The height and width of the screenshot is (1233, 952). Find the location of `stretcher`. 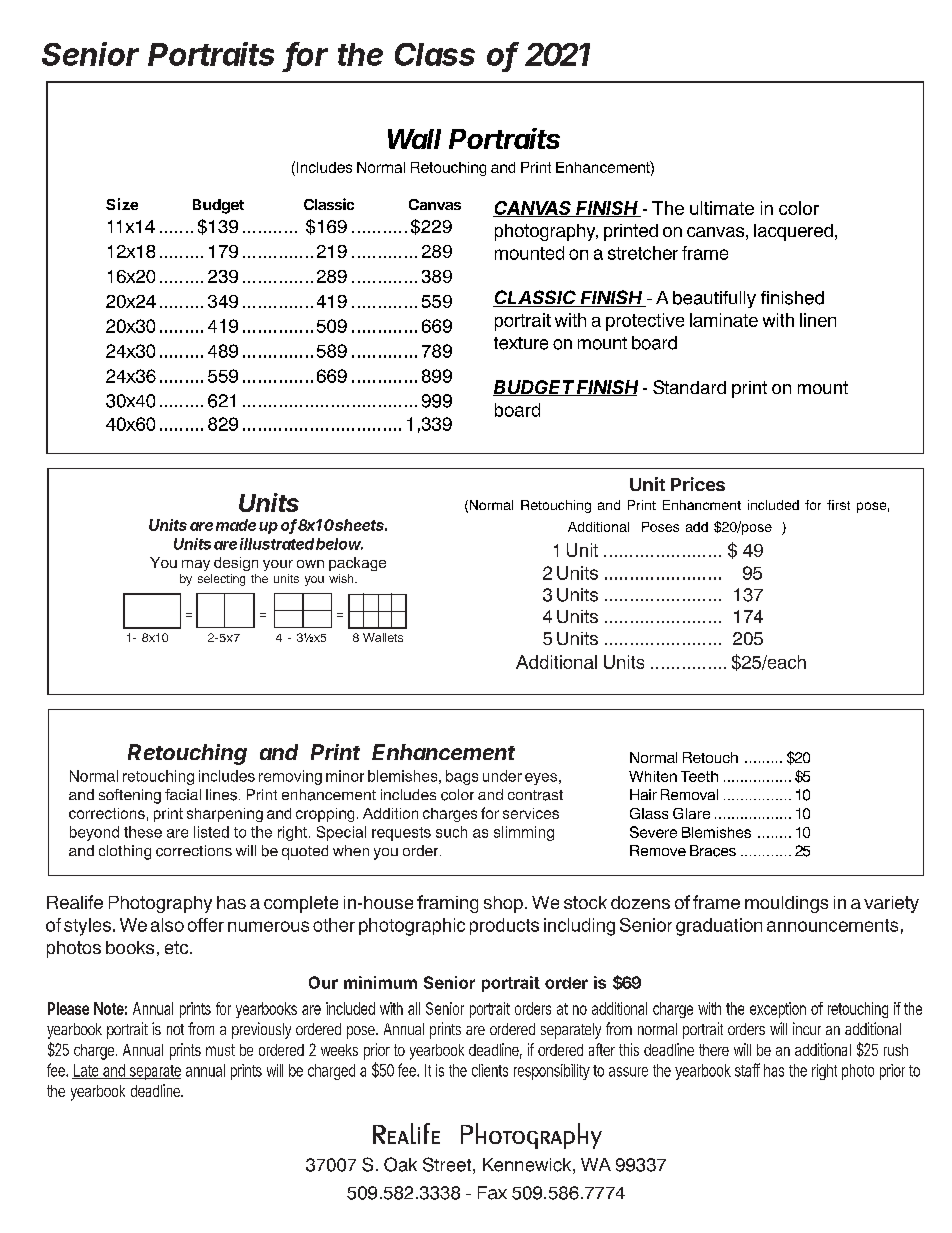

stretcher is located at coordinates (643, 253).
